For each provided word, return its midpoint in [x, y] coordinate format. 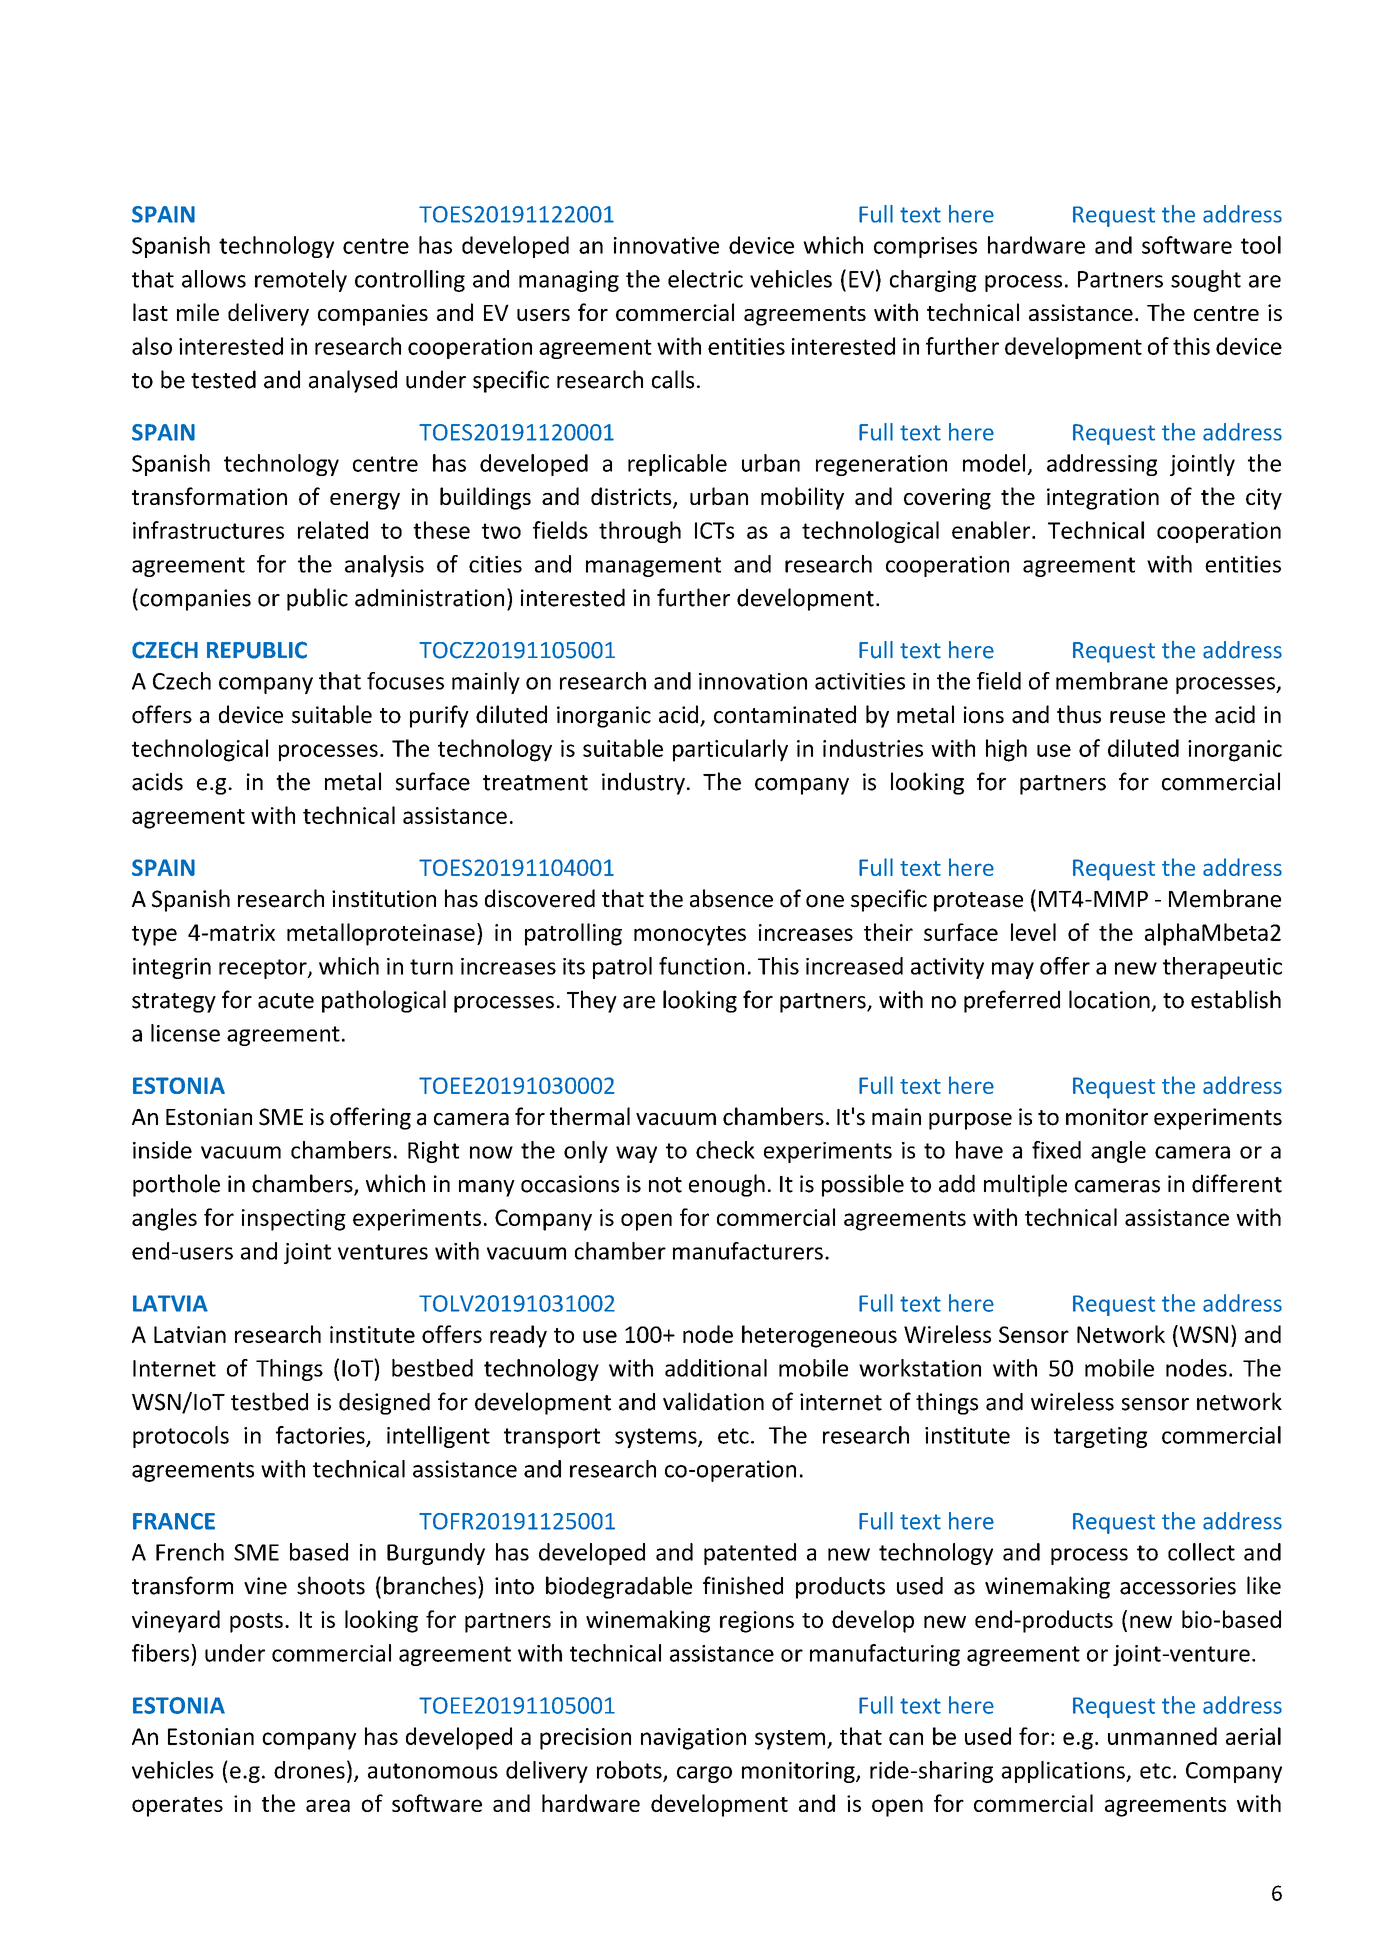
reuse [1137, 717]
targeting [1100, 1437]
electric [705, 279]
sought [1206, 281]
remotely [301, 281]
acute [286, 1001]
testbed [269, 1401]
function [701, 966]
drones [309, 1770]
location [1109, 999]
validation [713, 1401]
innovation [753, 681]
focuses [405, 681]
